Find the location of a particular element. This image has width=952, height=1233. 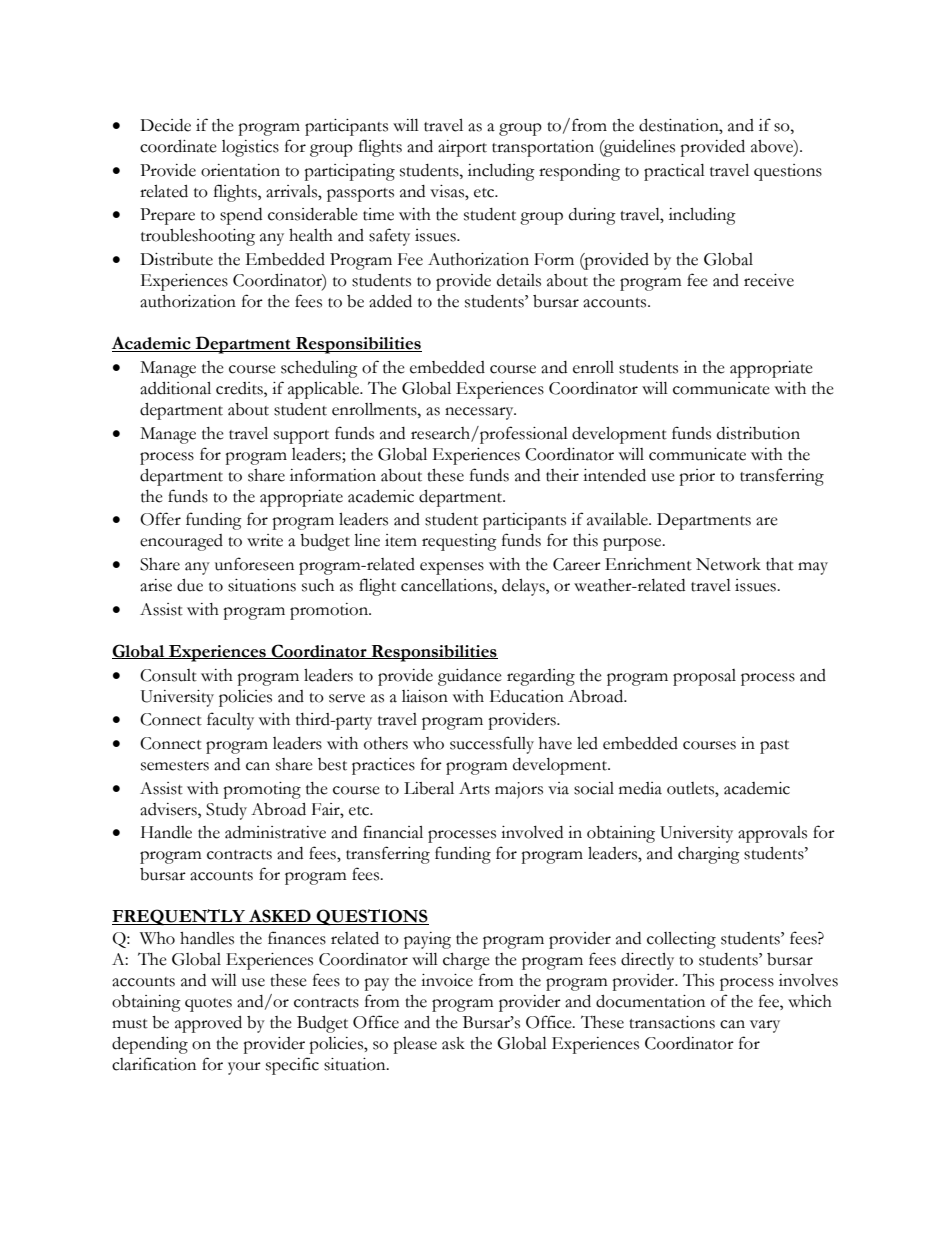

practical is located at coordinates (674, 172).
